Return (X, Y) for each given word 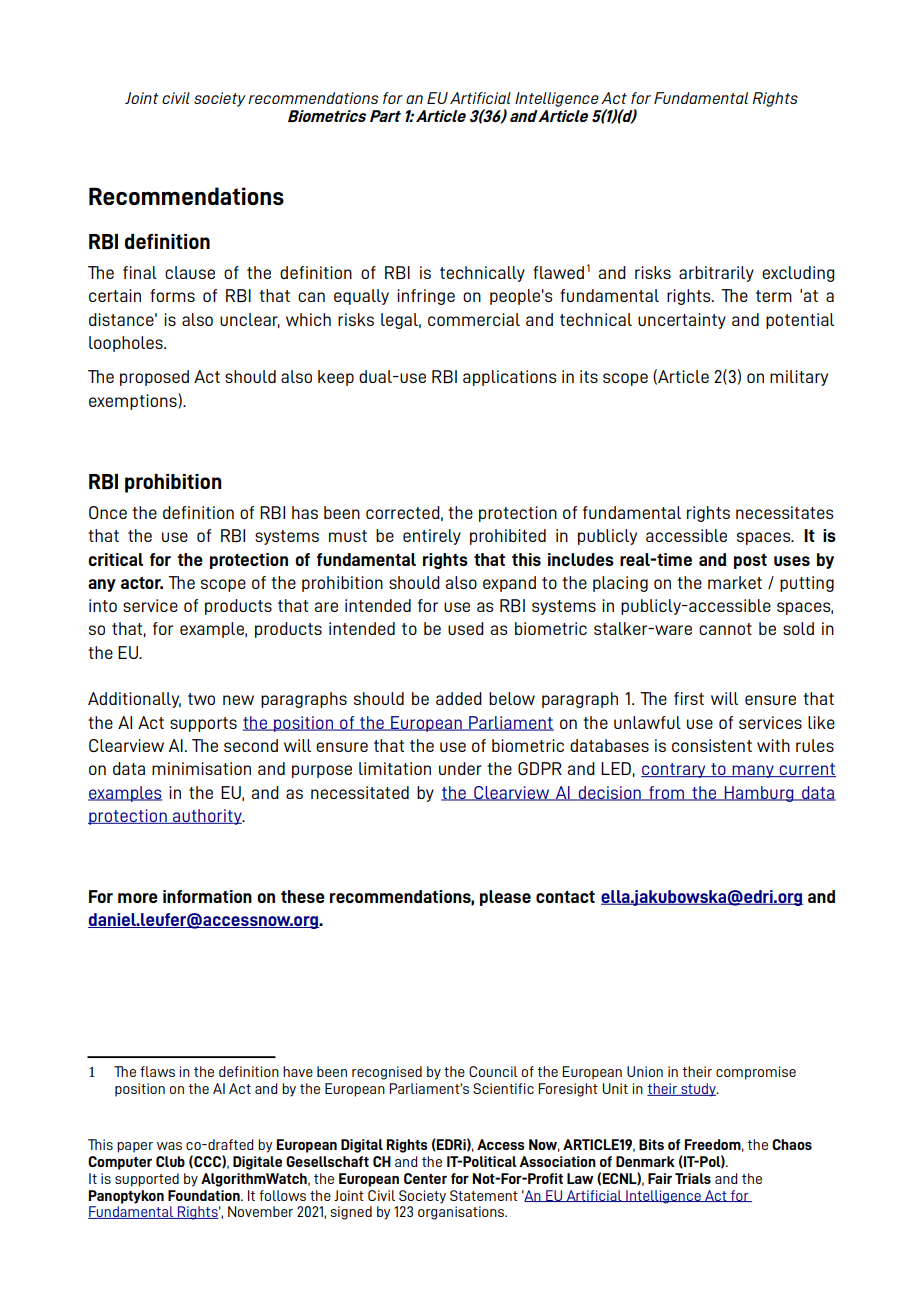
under (460, 768)
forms (172, 295)
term (774, 296)
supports (203, 724)
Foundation (205, 1195)
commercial (474, 319)
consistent (712, 745)
